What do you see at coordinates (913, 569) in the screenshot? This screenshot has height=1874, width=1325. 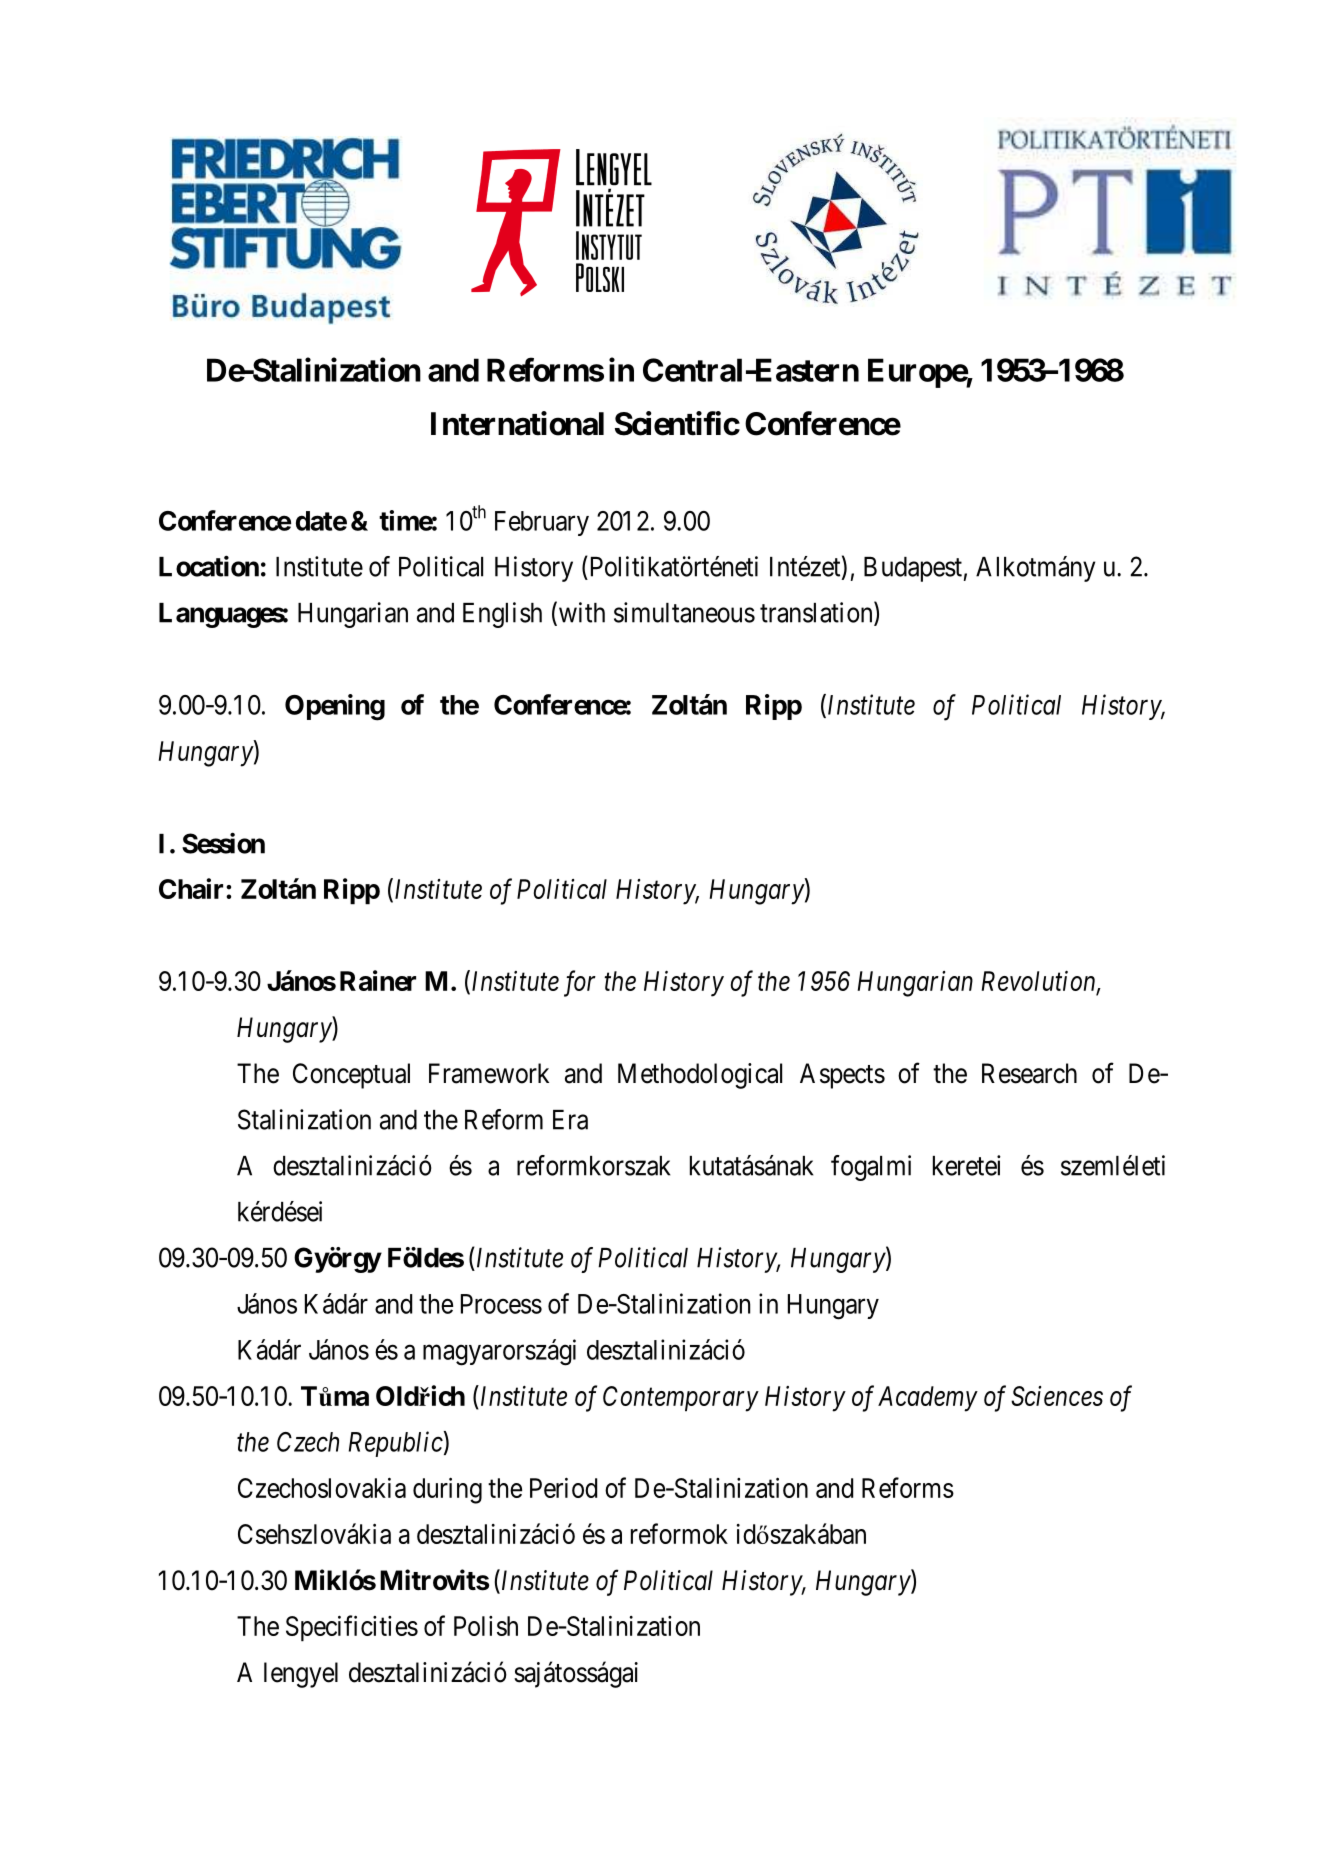 I see `Budapest` at bounding box center [913, 569].
